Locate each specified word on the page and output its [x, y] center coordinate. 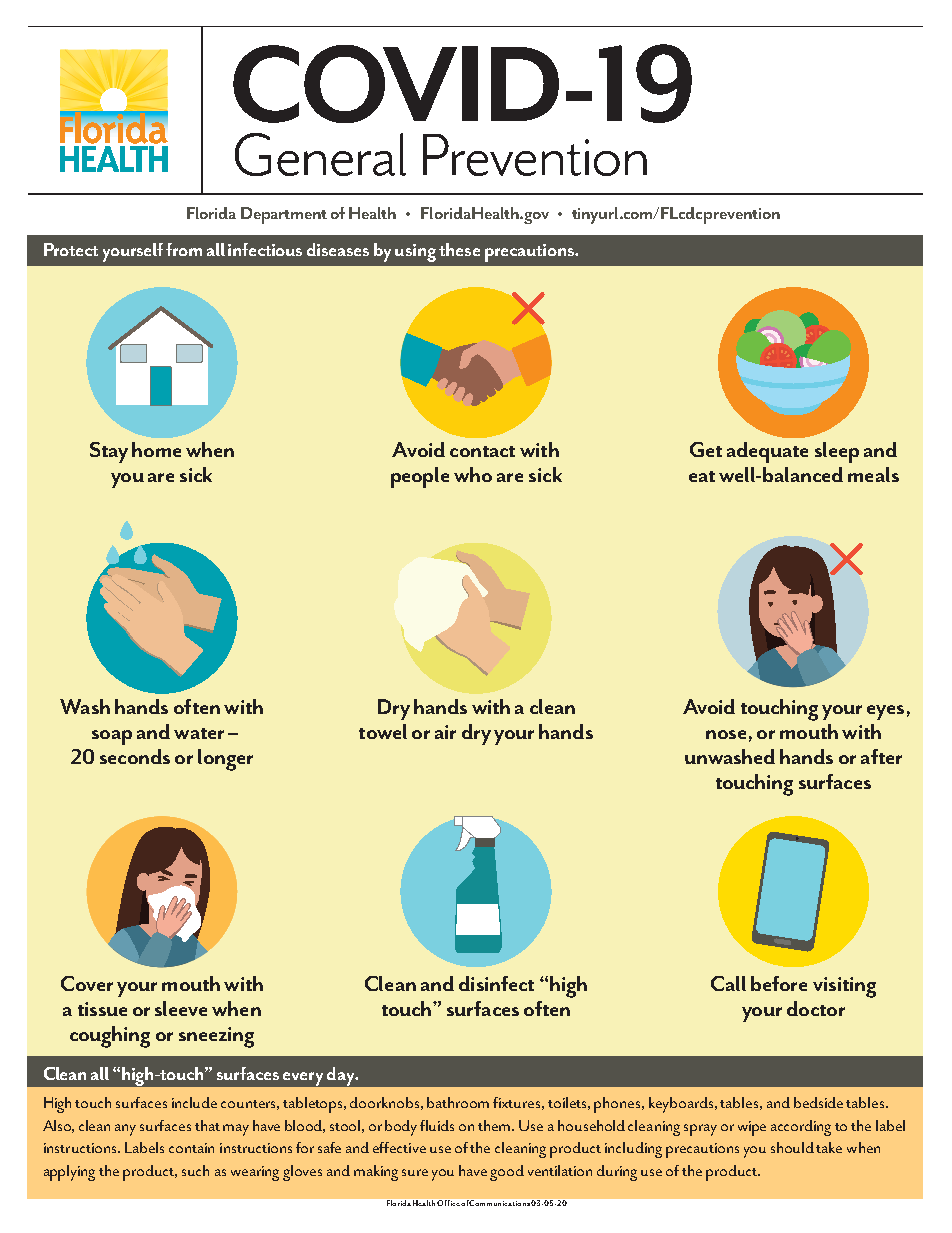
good [507, 1173]
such [195, 1170]
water [199, 733]
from [184, 249]
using [415, 253]
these [459, 249]
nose [726, 734]
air [445, 732]
